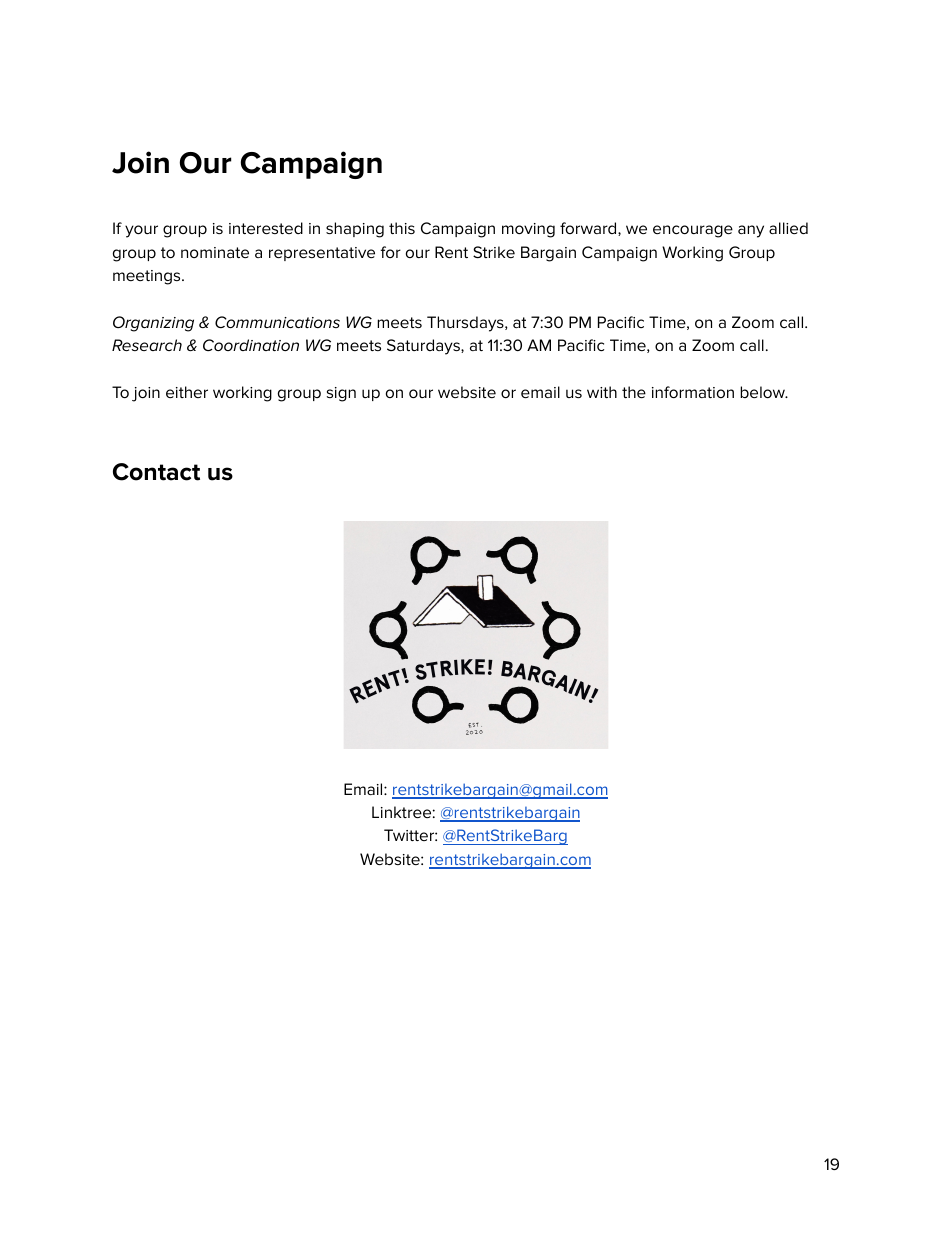 Image resolution: width=952 pixels, height=1233 pixels. What do you see at coordinates (266, 228) in the screenshot?
I see `interested` at bounding box center [266, 228].
